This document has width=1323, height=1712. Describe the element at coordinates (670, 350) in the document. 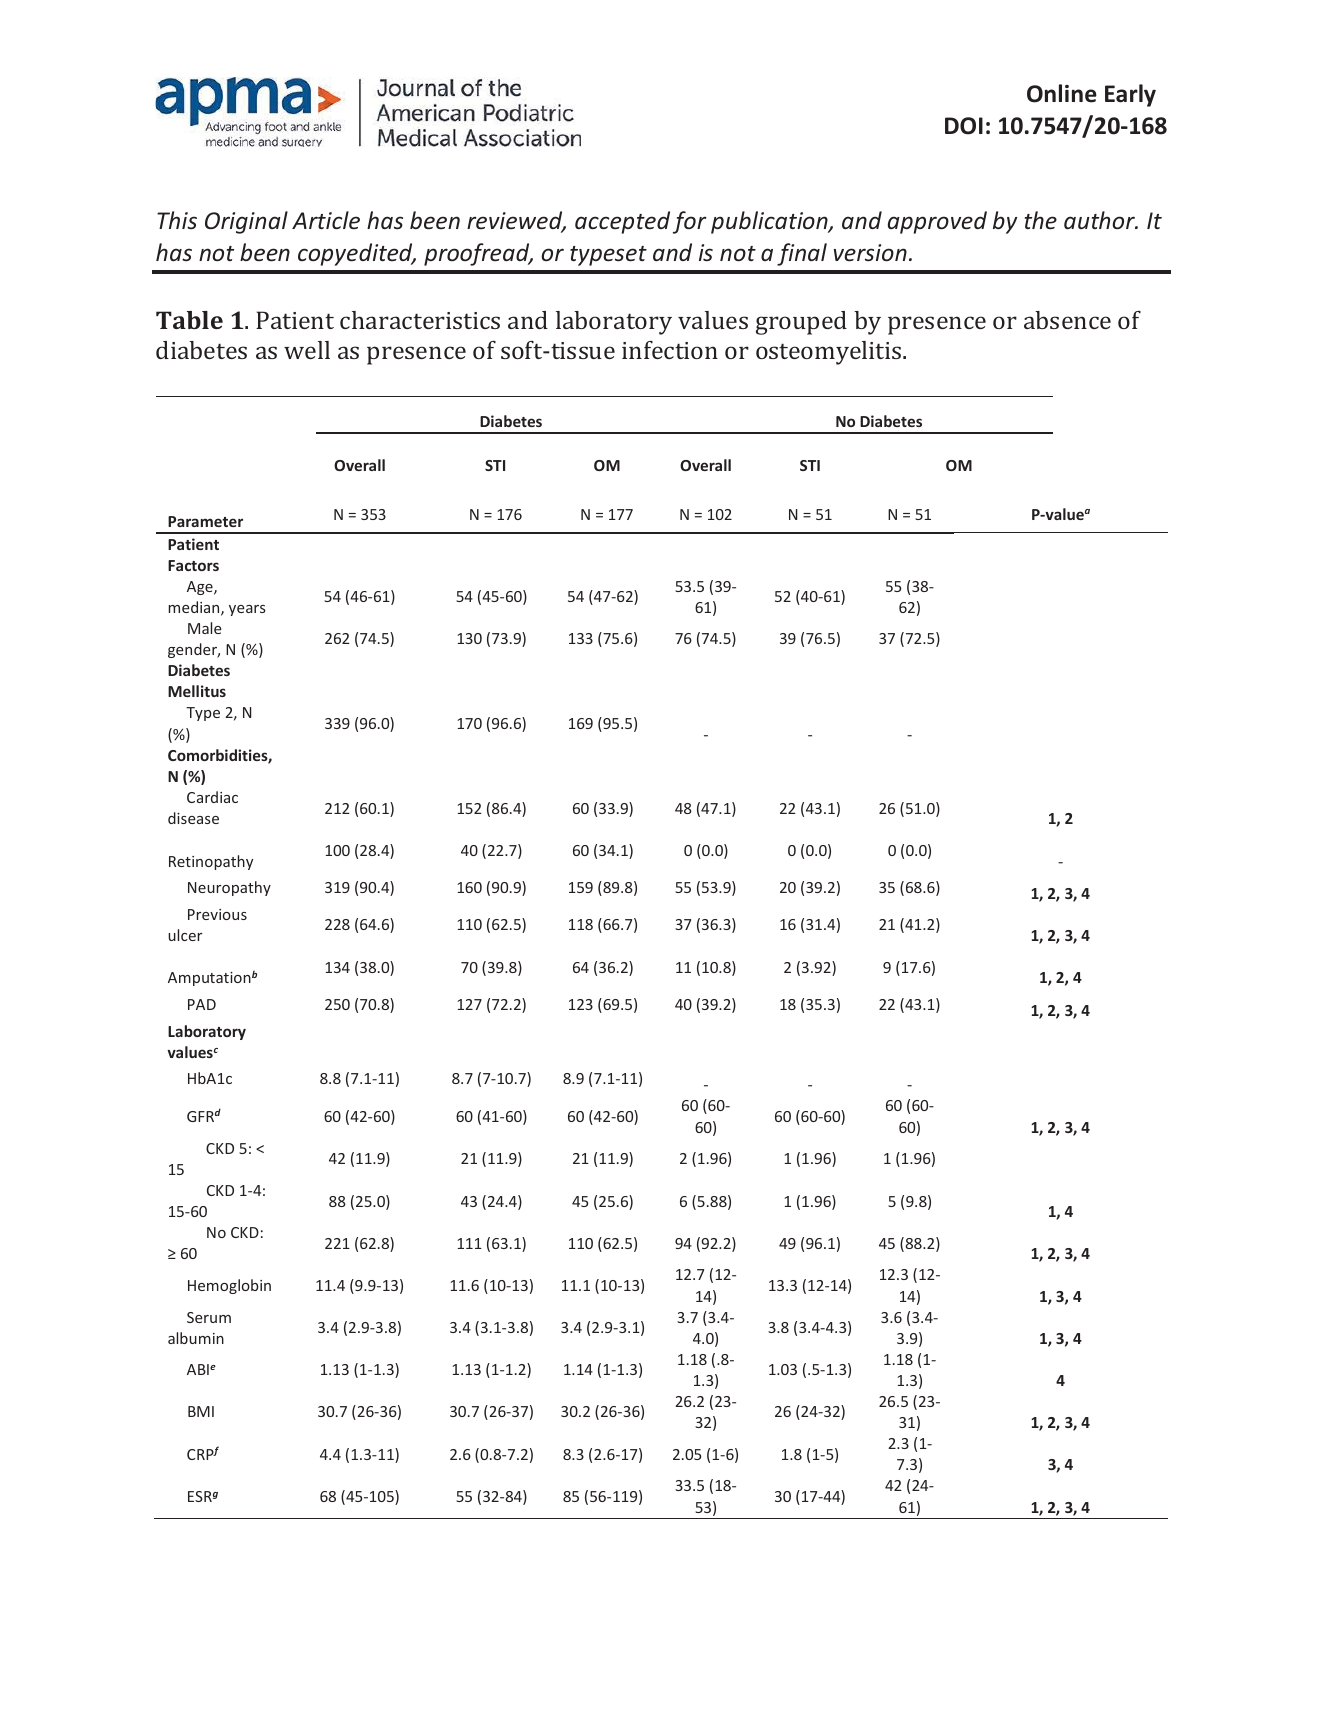

I see `infection` at that location.
